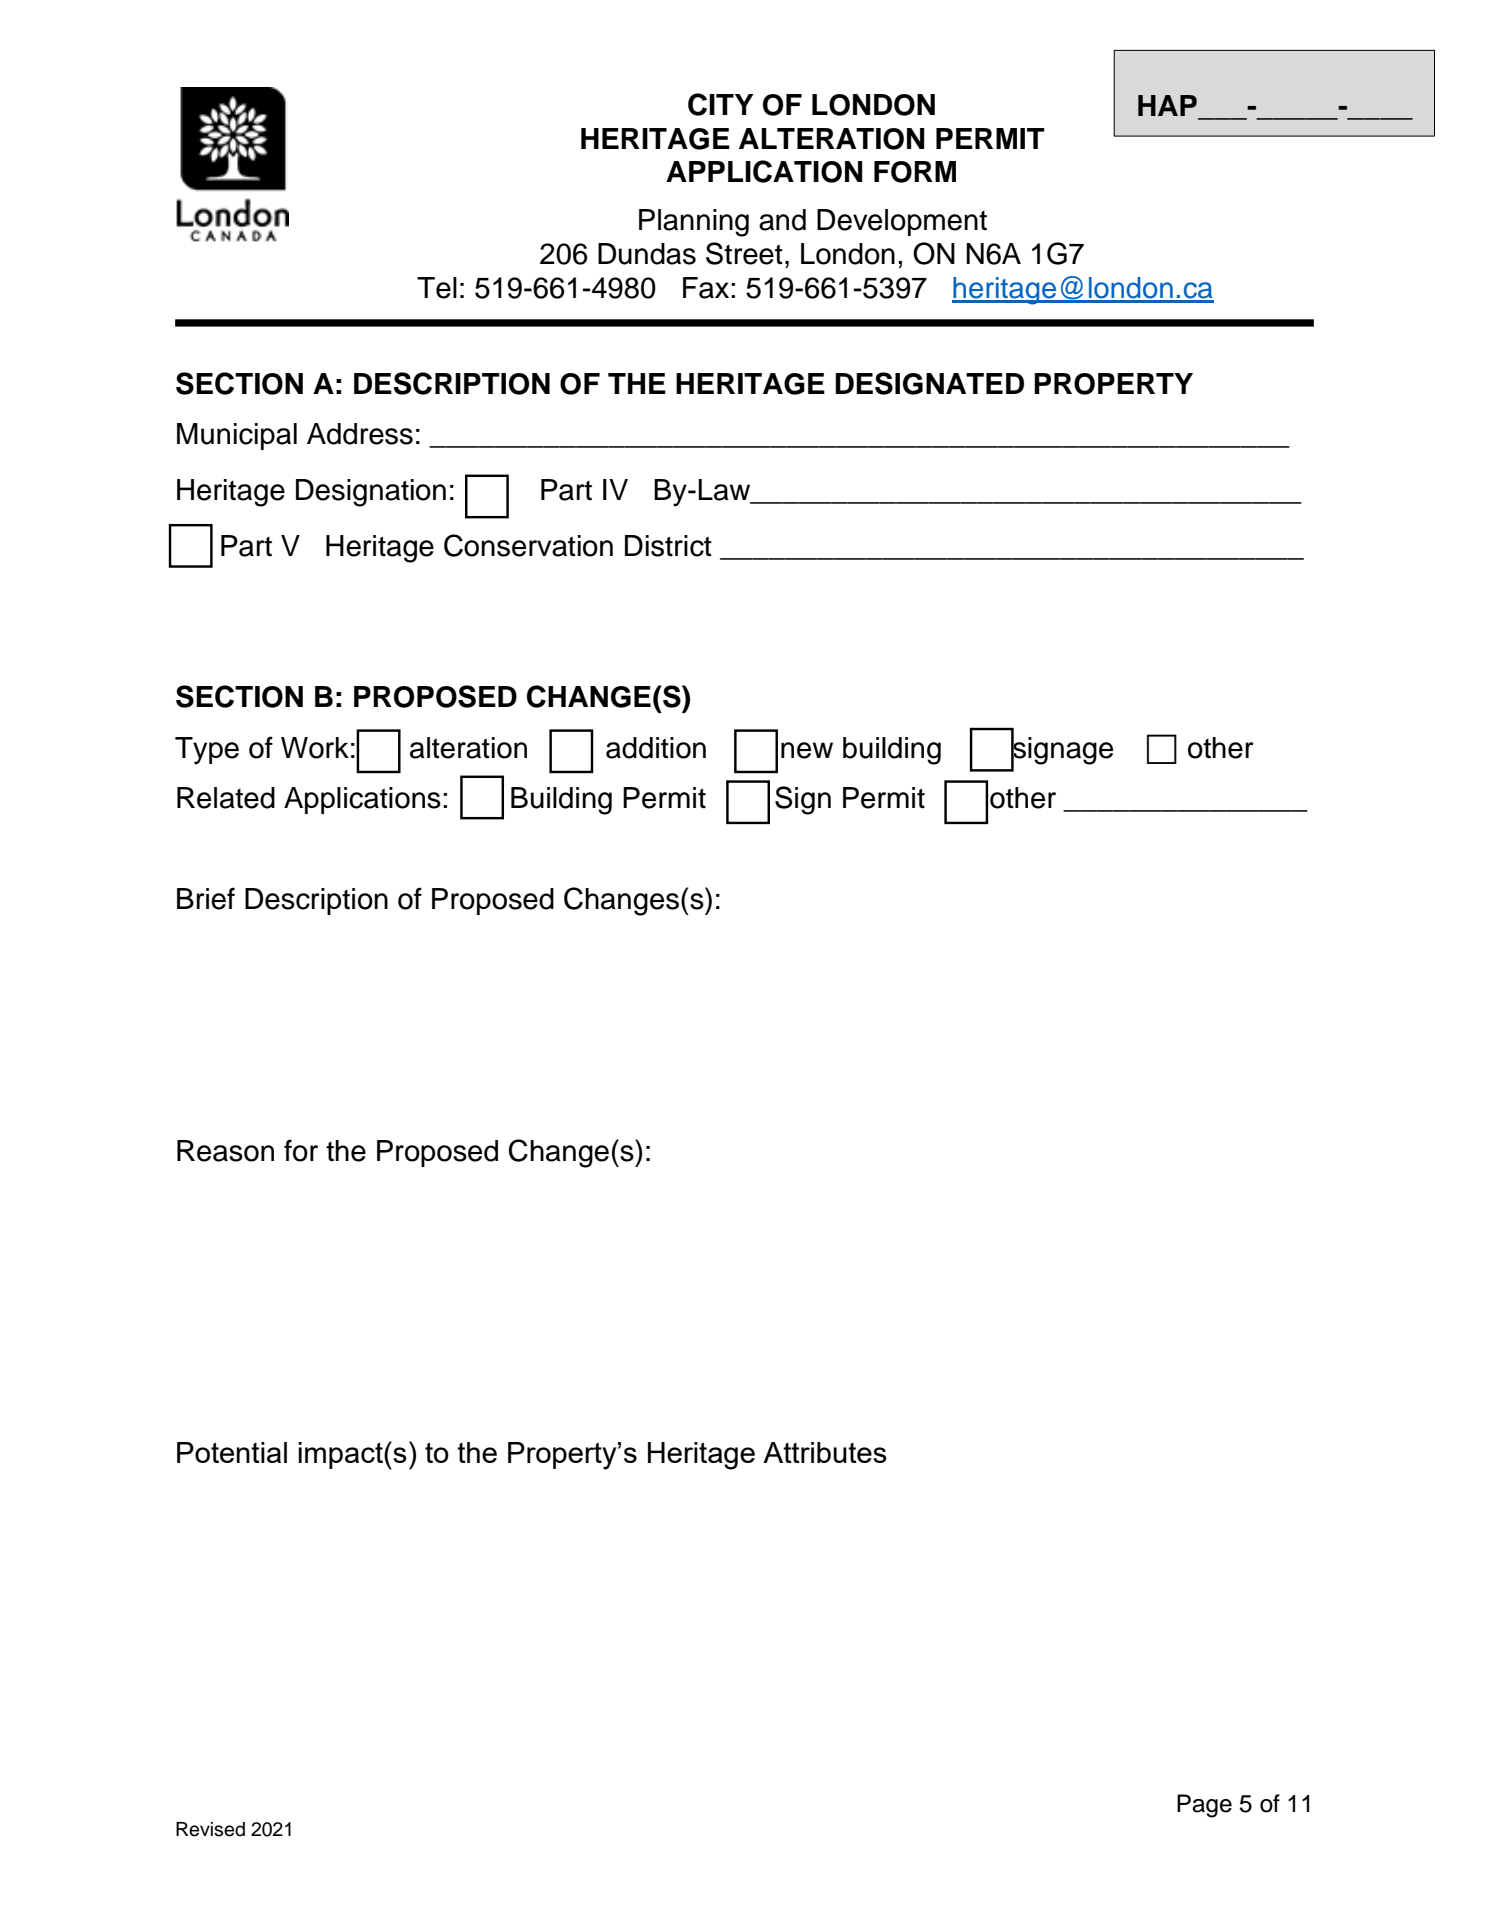 The image size is (1489, 1927). Describe the element at coordinates (210, 1829) in the screenshot. I see `Revised` at that location.
